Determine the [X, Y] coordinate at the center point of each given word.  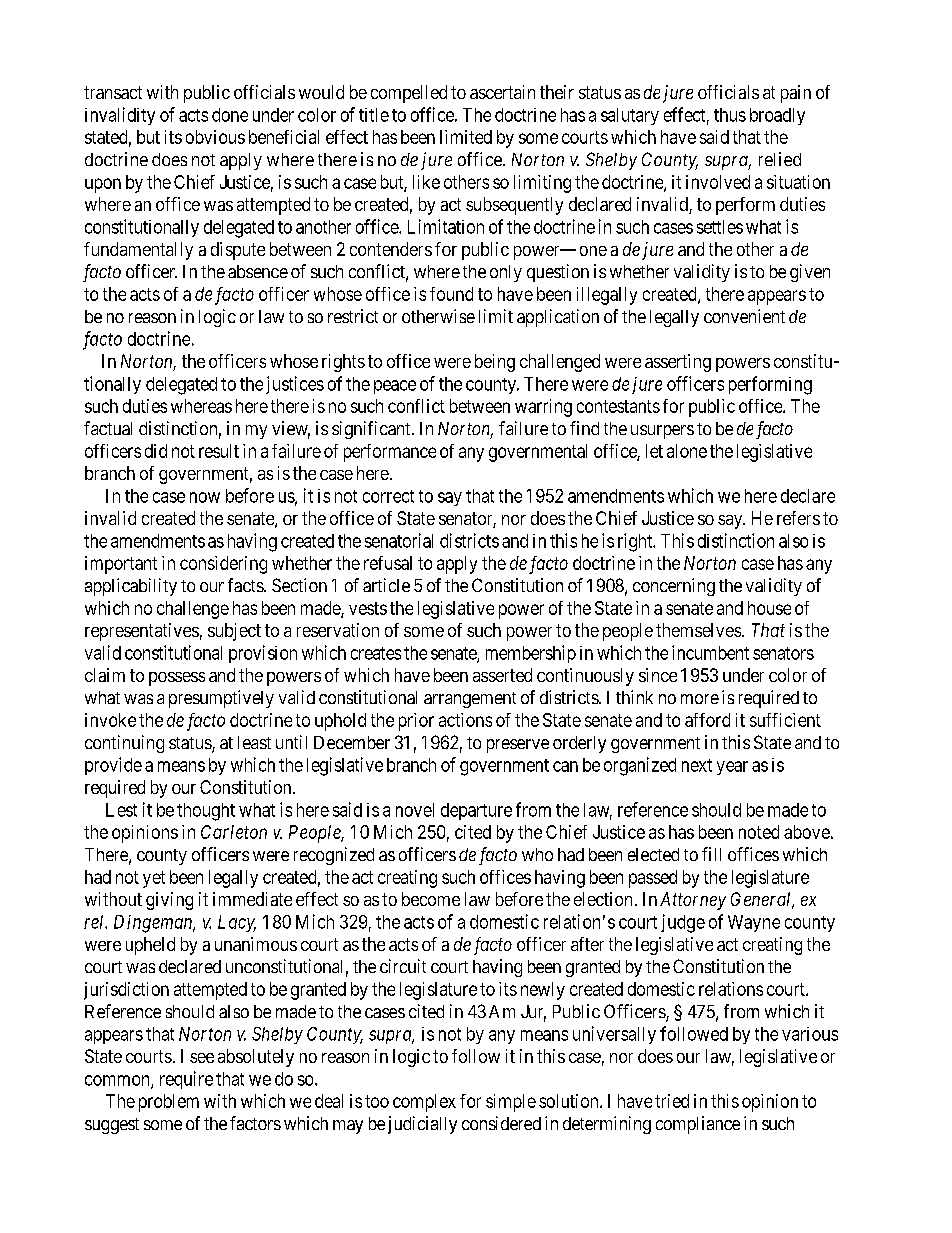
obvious [215, 137]
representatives [142, 632]
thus [730, 115]
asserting [678, 363]
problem [169, 1103]
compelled [409, 94]
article [386, 585]
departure [476, 811]
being [495, 363]
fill [711, 854]
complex [424, 1103]
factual [108, 428]
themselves [698, 630]
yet [154, 879]
